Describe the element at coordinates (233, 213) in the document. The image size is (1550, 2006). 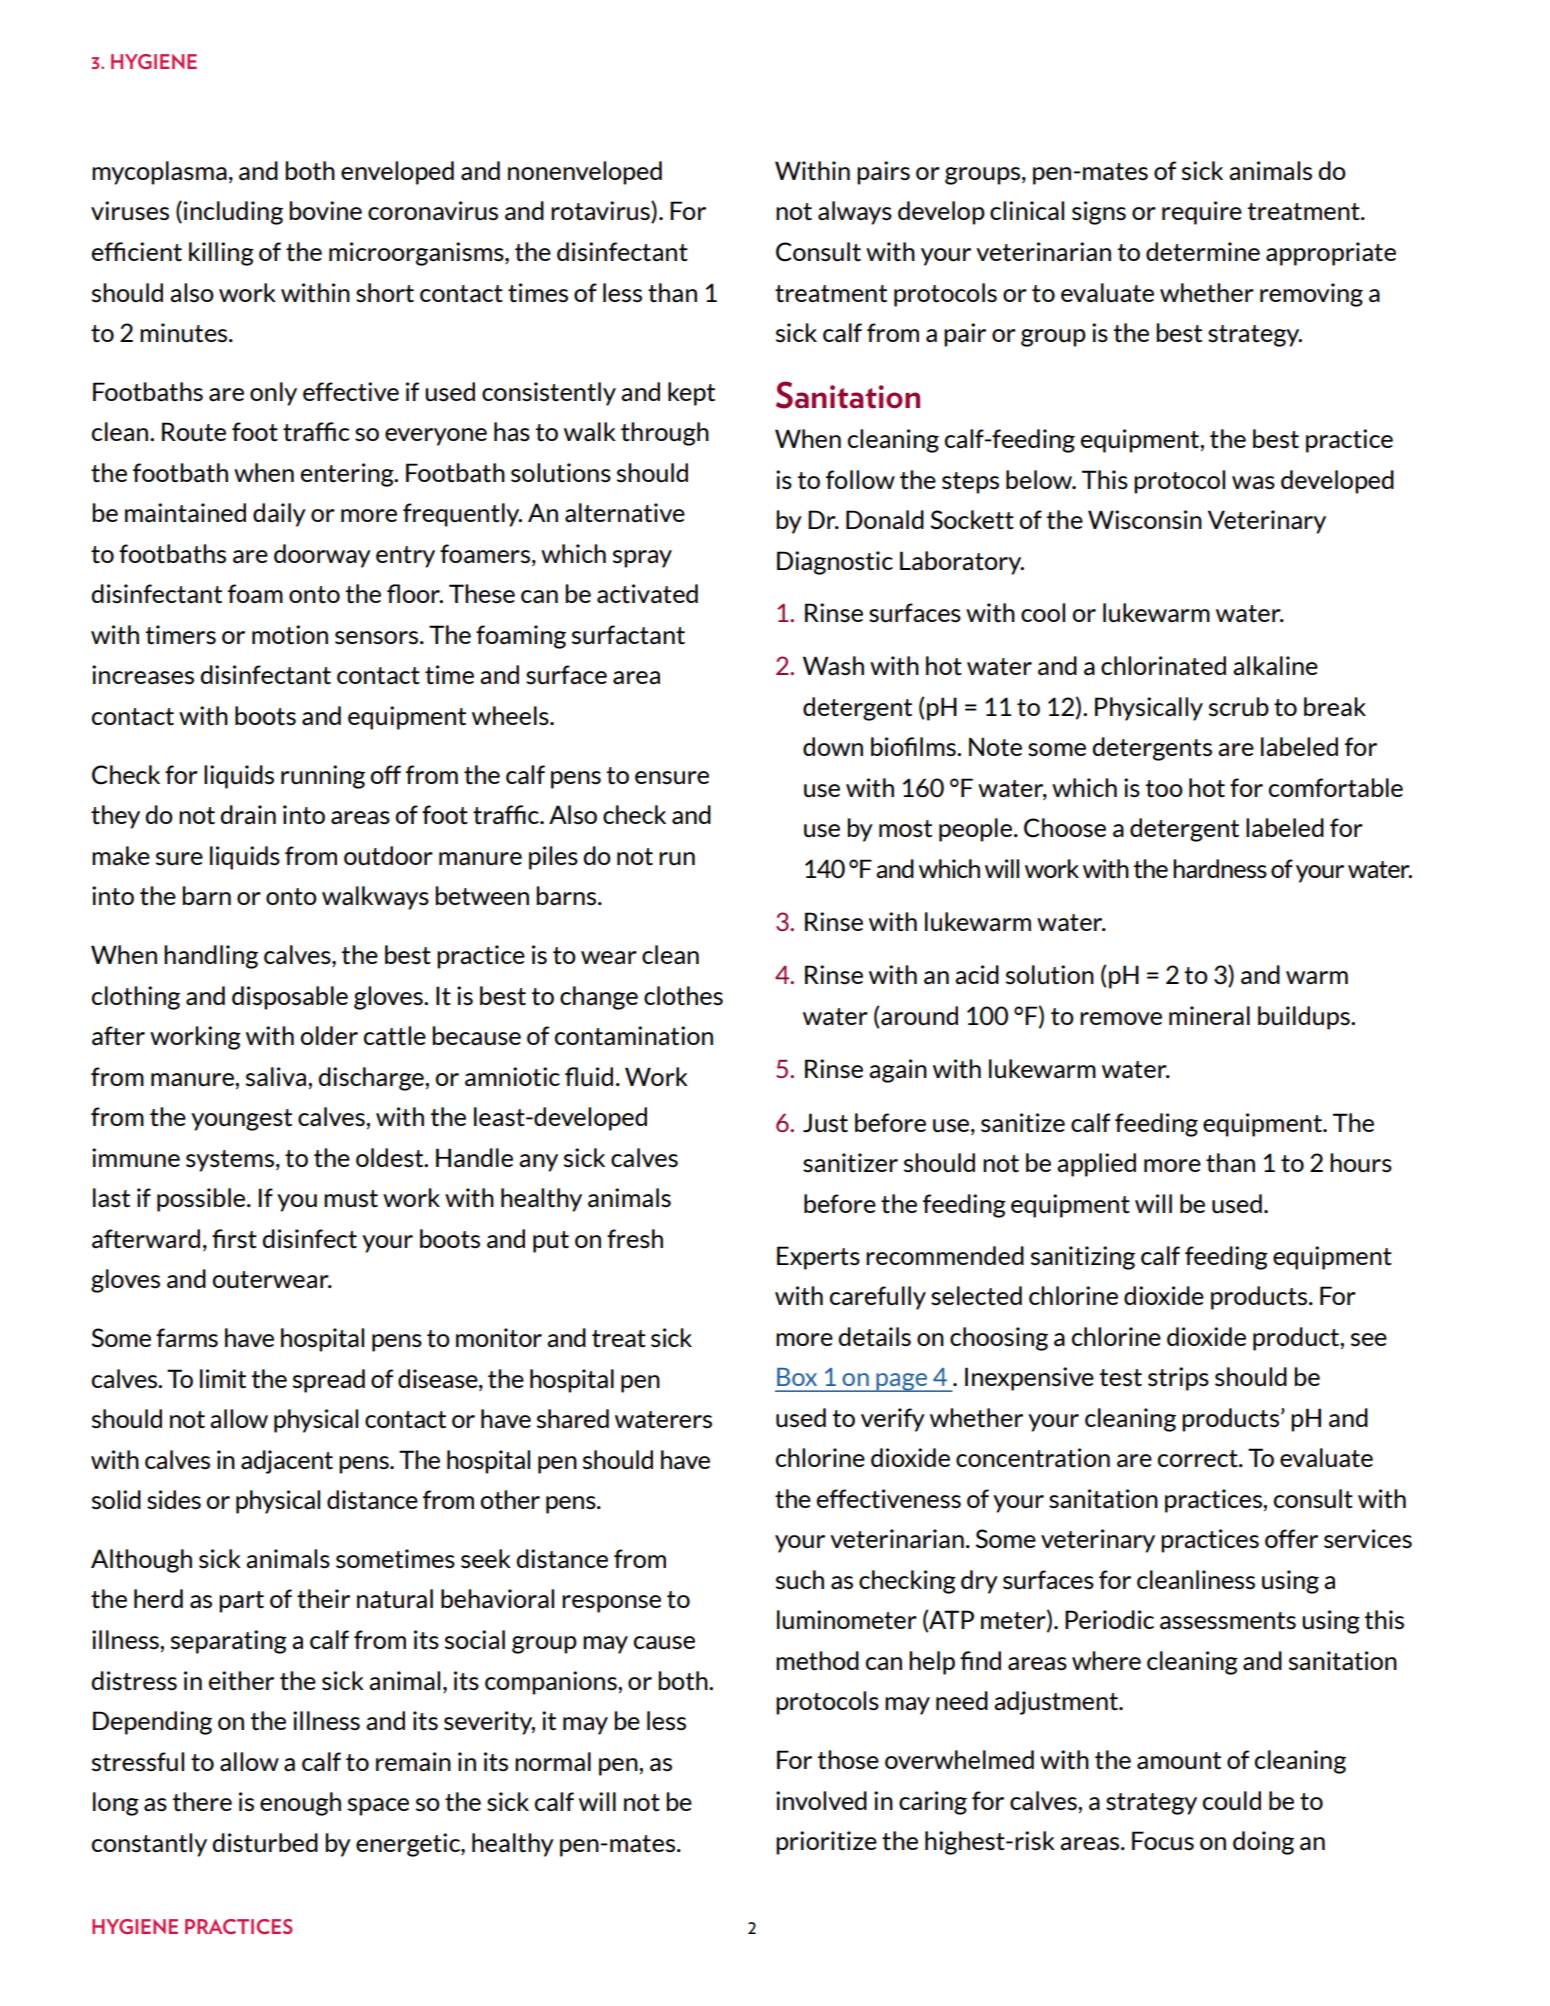
I see `including` at that location.
